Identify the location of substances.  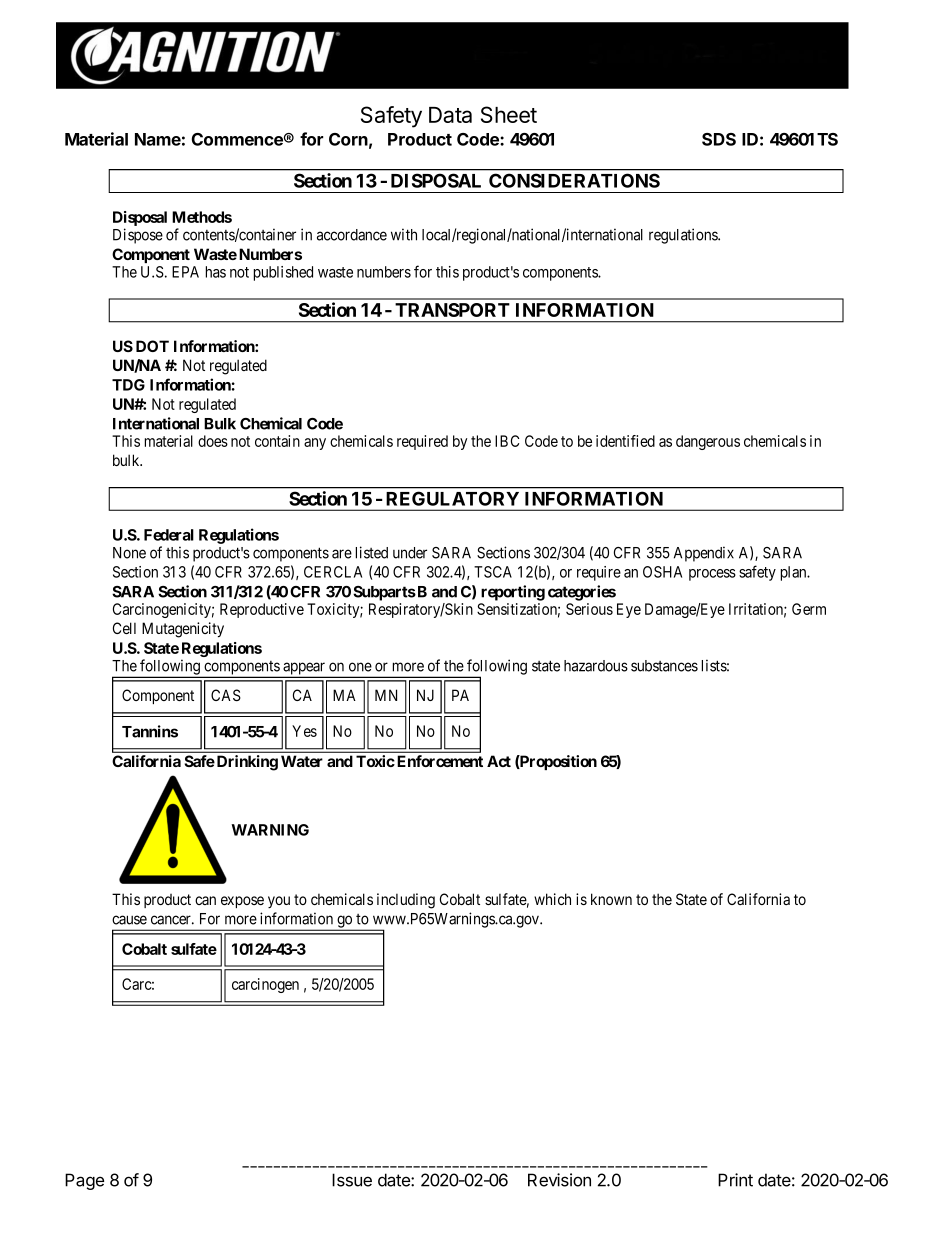
(664, 666).
